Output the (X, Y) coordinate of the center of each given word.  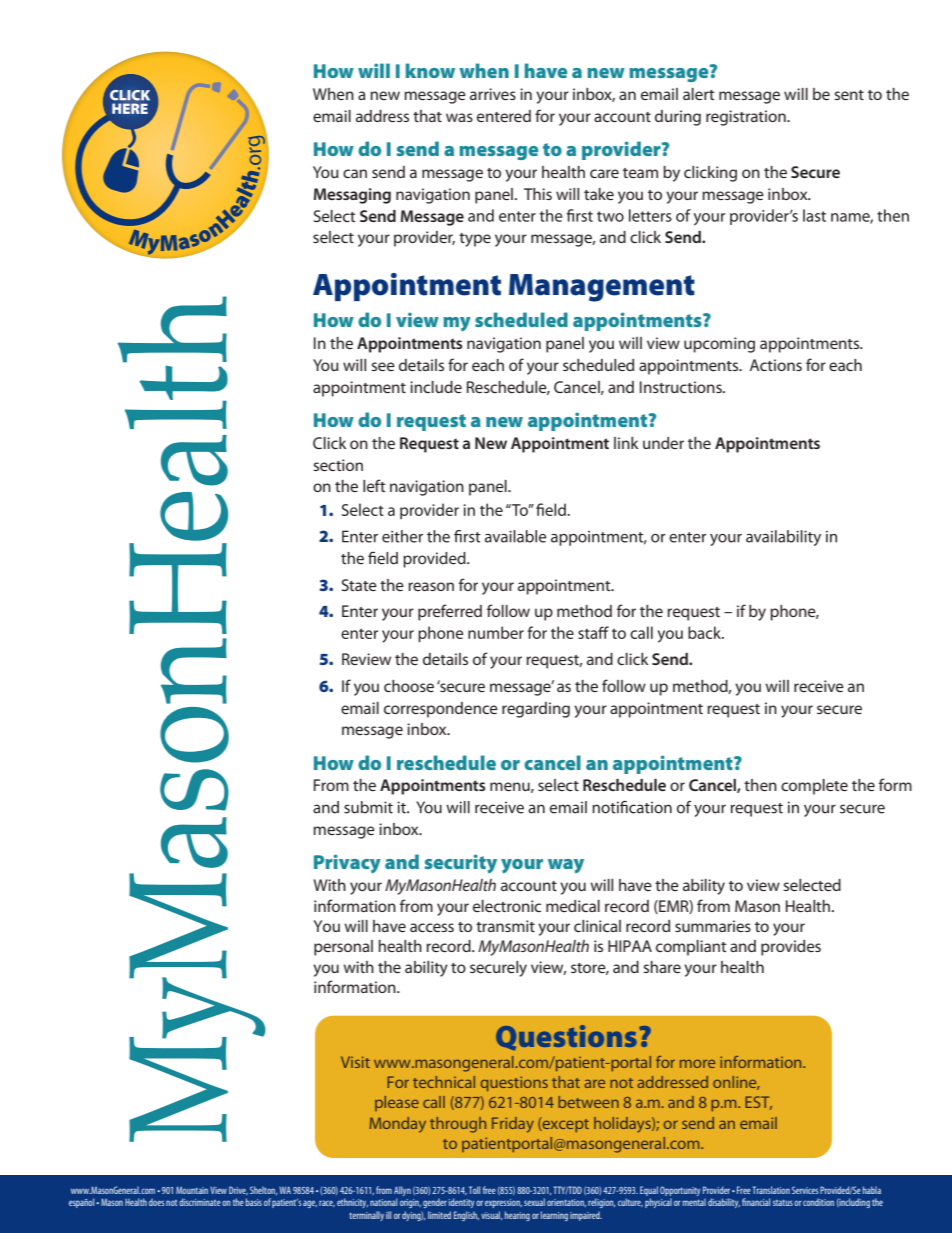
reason (431, 586)
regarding (536, 710)
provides (791, 948)
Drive (238, 1190)
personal (343, 948)
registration (747, 118)
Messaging (352, 196)
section (338, 465)
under (663, 443)
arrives (493, 94)
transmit (505, 926)
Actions (776, 365)
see (383, 366)
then (760, 785)
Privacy (347, 864)
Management (602, 288)
